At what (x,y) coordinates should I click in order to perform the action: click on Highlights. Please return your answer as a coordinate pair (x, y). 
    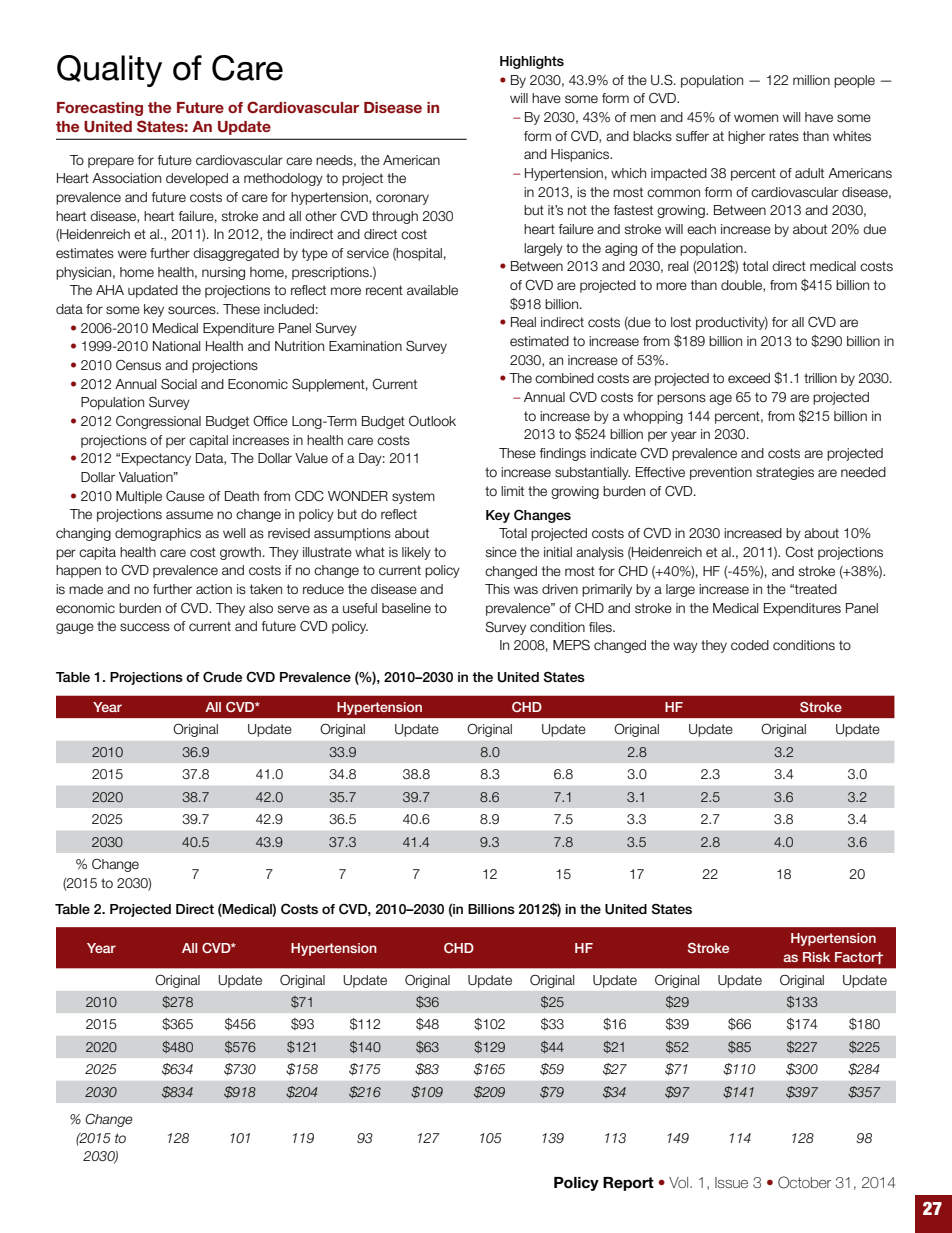
    Looking at the image, I should click on (532, 62).
